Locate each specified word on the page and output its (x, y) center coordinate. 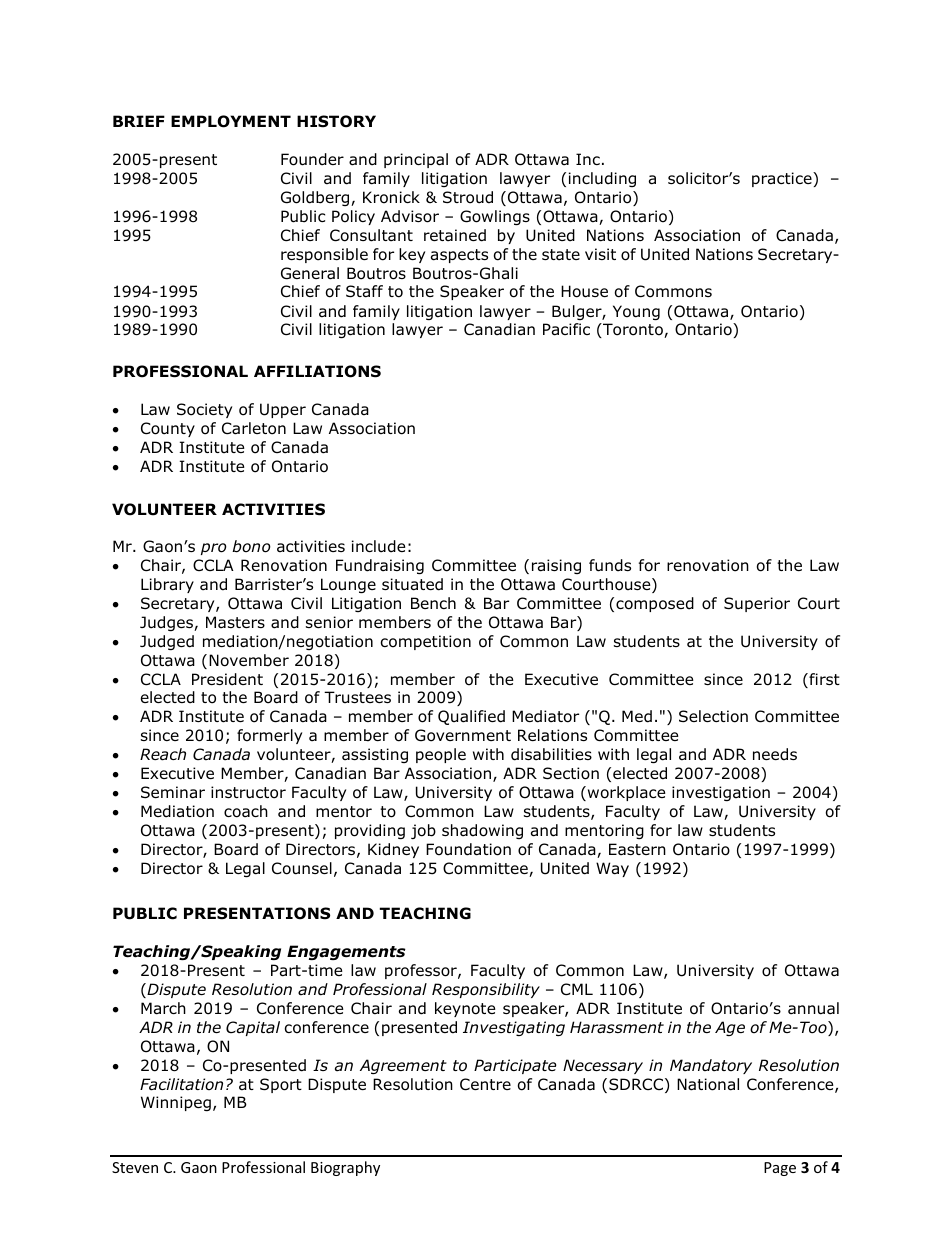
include (379, 546)
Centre (485, 1084)
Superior (757, 604)
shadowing (482, 831)
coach (246, 811)
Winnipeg (176, 1103)
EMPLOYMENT (231, 121)
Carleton (254, 428)
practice (783, 179)
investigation (721, 793)
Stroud (468, 197)
